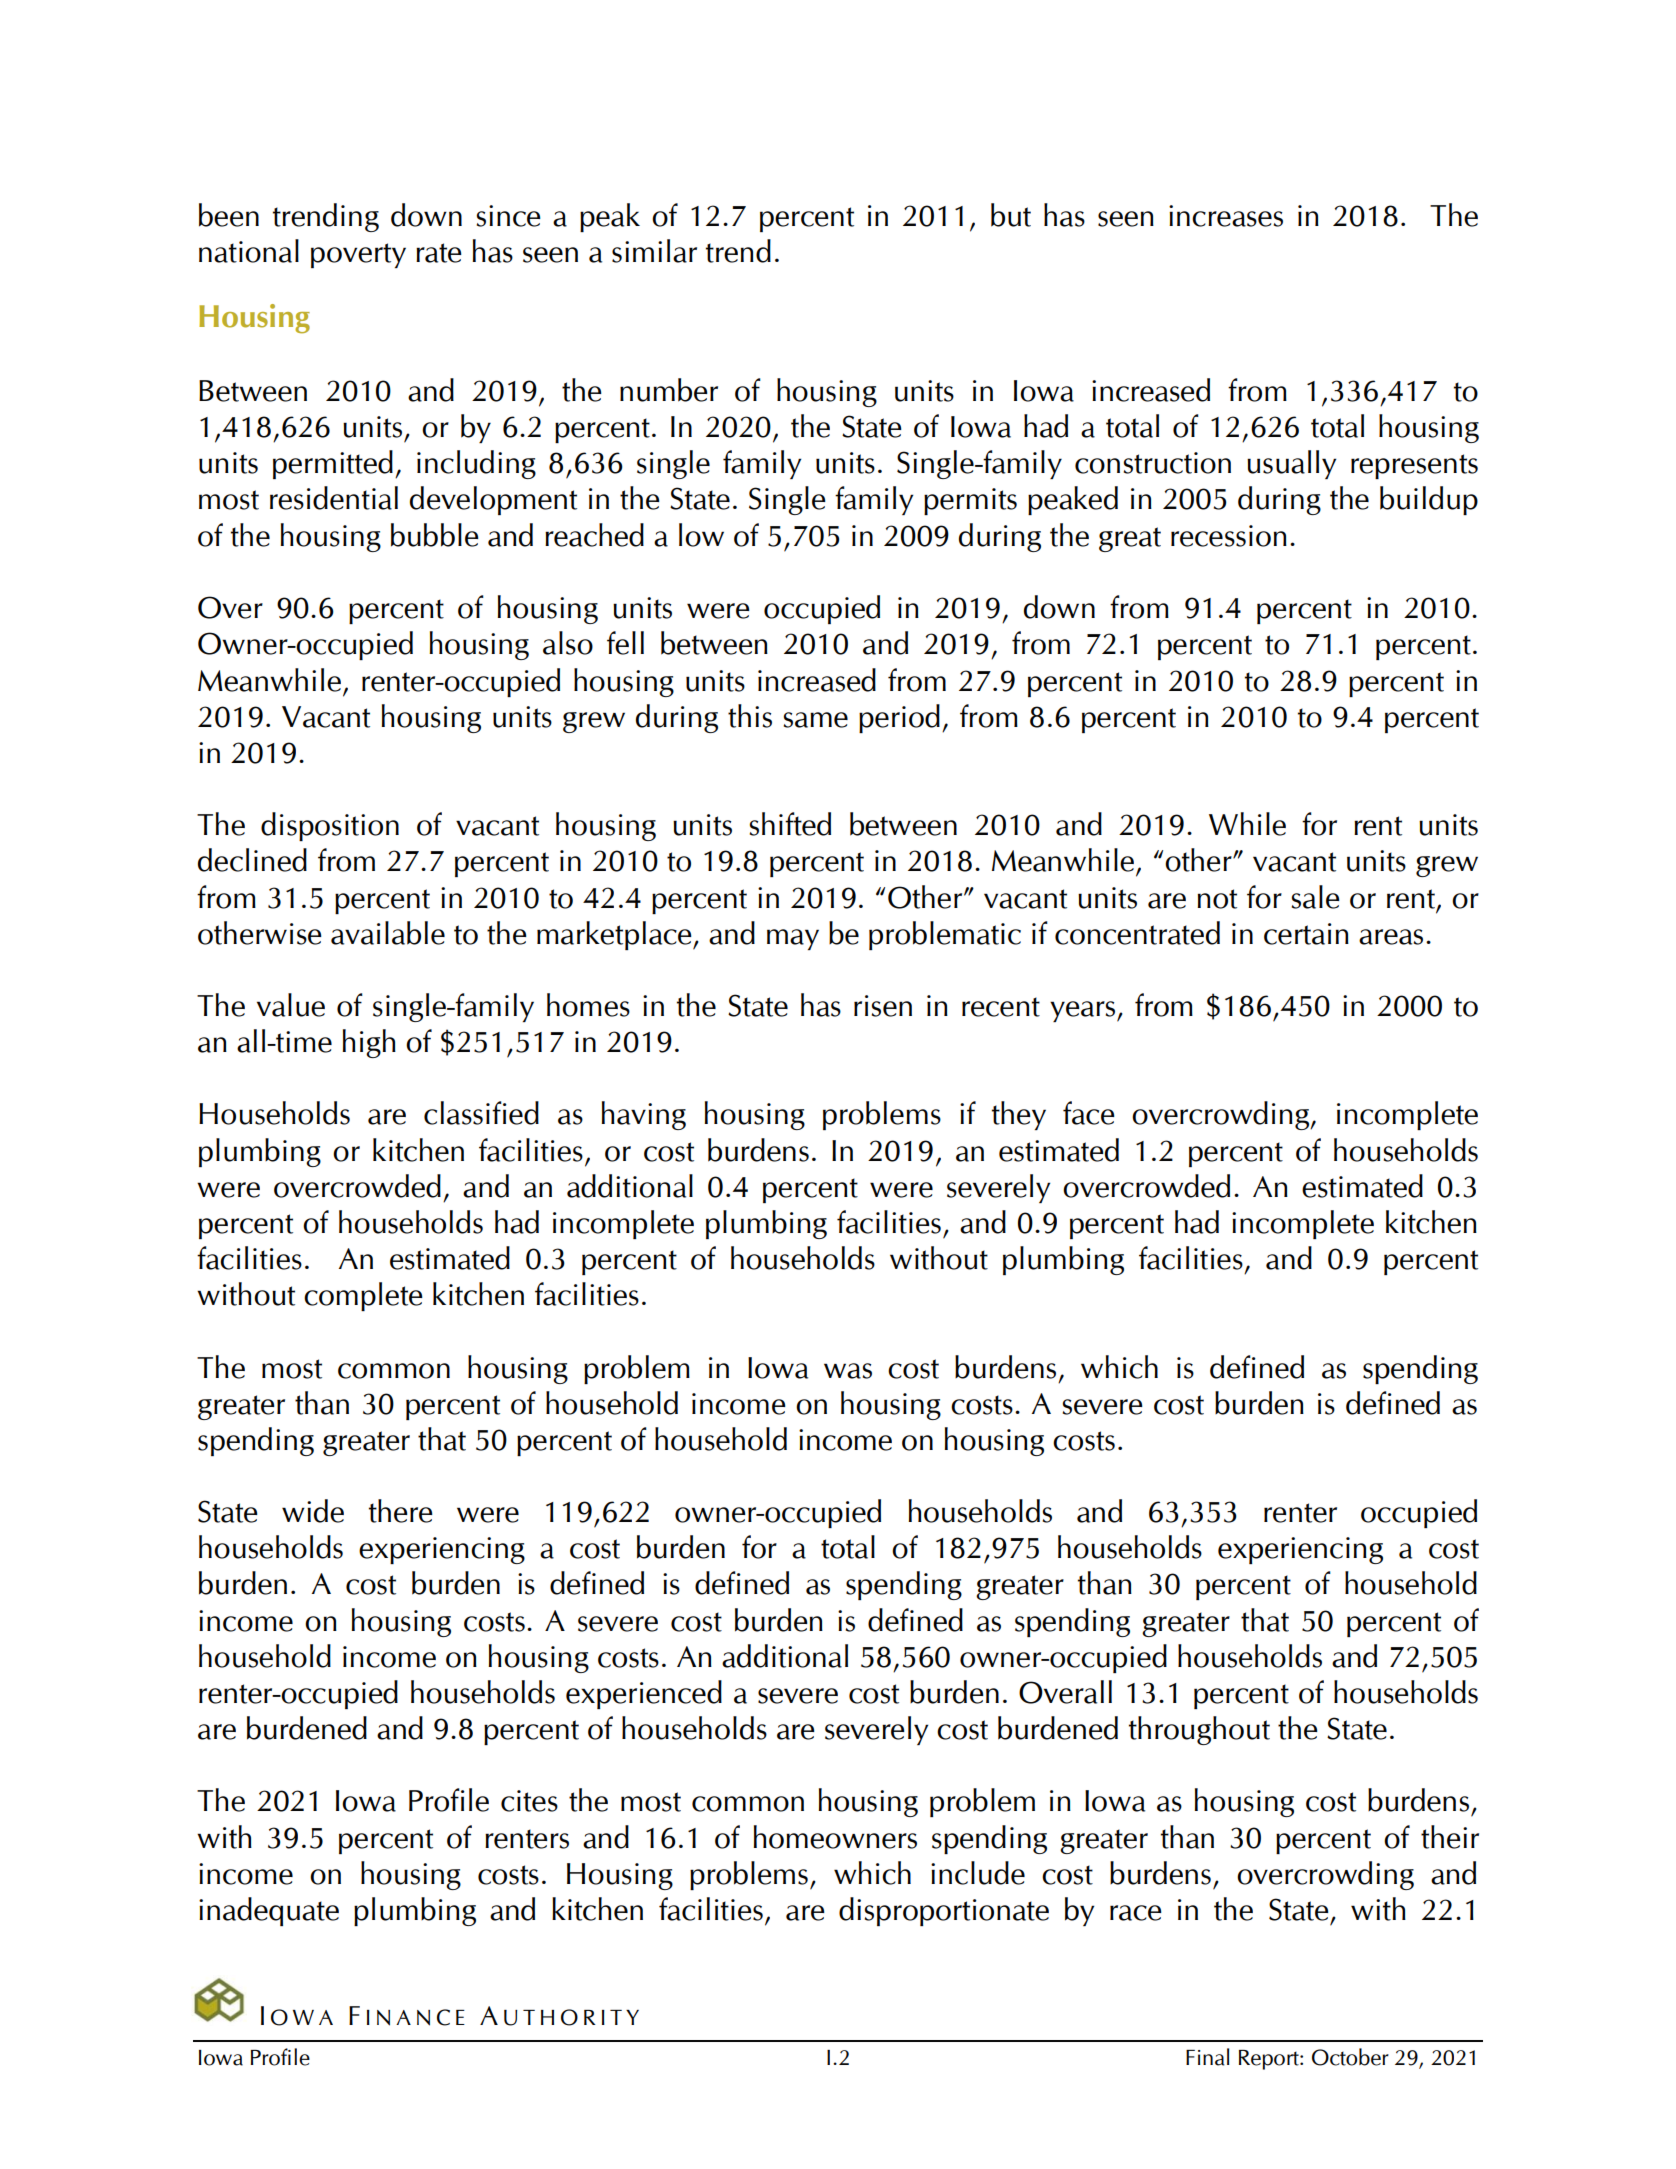 The height and width of the image is (2169, 1676). I want to click on disproportionate, so click(944, 1911).
